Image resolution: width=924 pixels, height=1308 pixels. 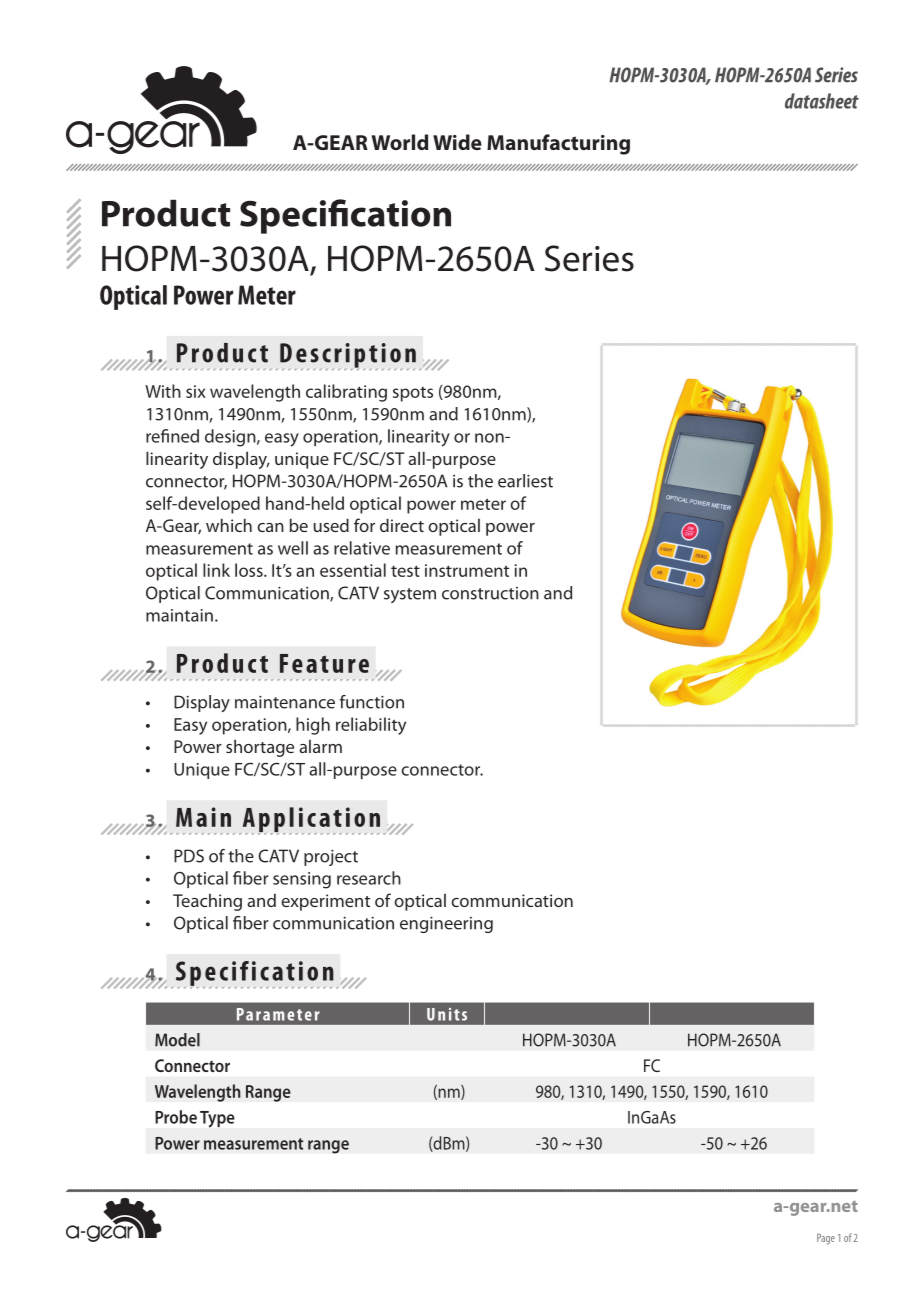 What do you see at coordinates (369, 878) in the screenshot?
I see `research` at bounding box center [369, 878].
